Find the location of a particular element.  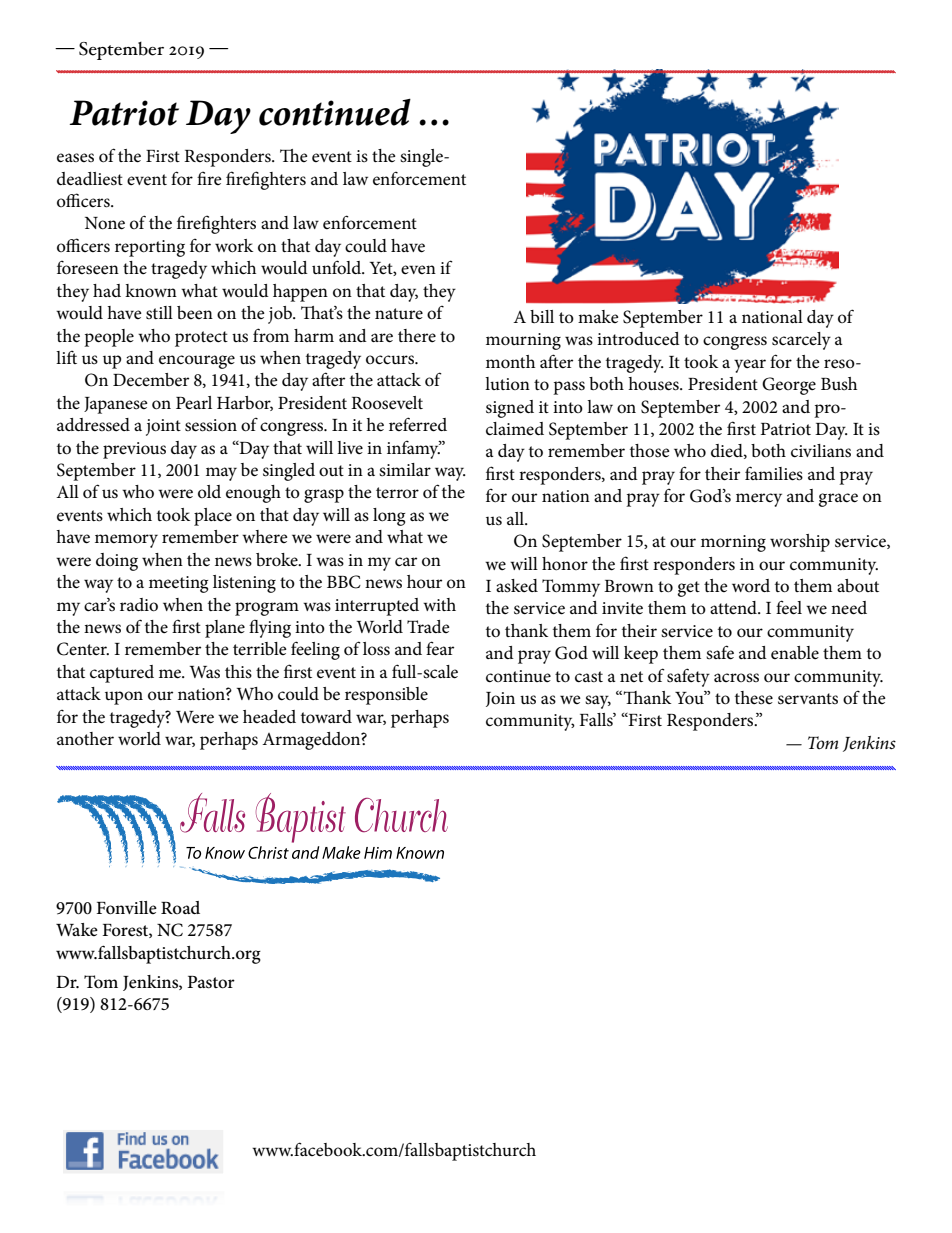

make is located at coordinates (598, 316).
